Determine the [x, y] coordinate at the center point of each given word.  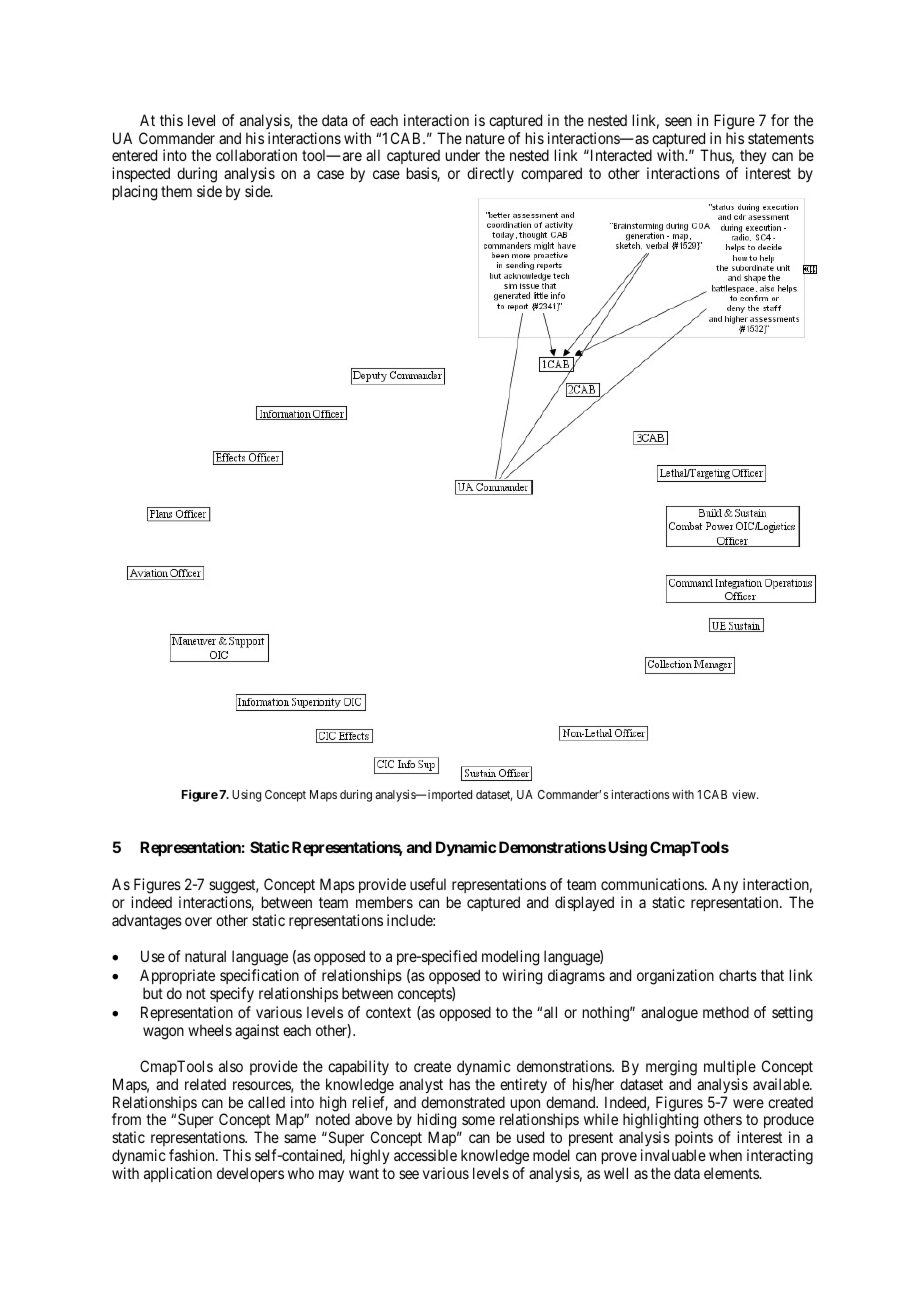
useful [428, 884]
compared [551, 174]
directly [490, 174]
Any [725, 885]
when [725, 1155]
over [198, 921]
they [753, 158]
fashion [193, 1155]
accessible [425, 1155]
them [176, 191]
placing [135, 193]
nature [485, 138]
